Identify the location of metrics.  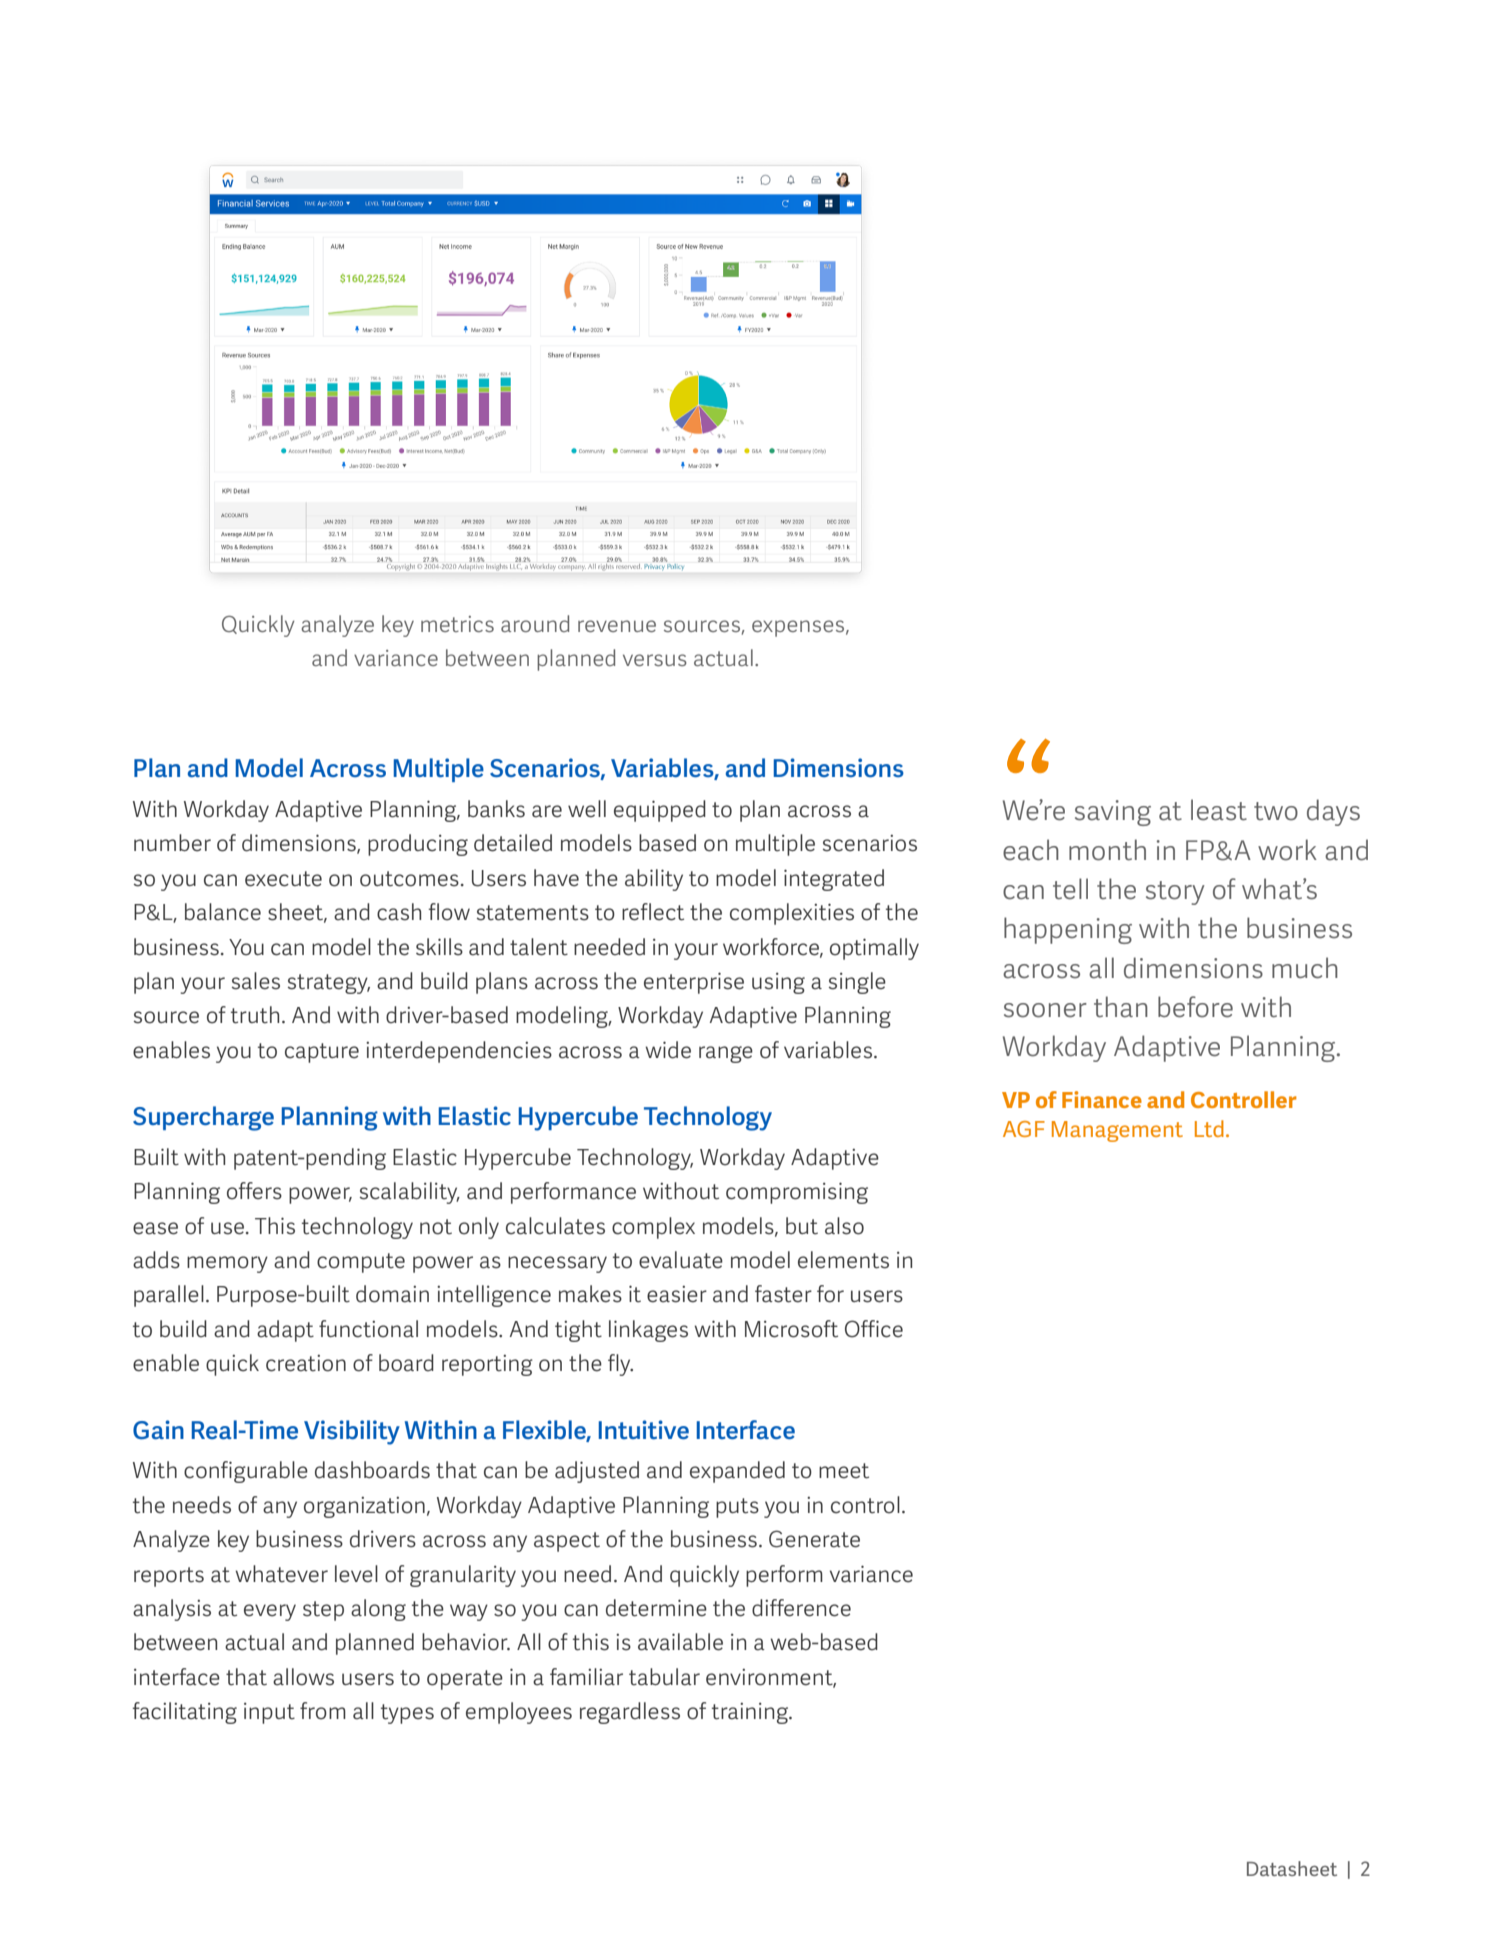
(457, 624).
